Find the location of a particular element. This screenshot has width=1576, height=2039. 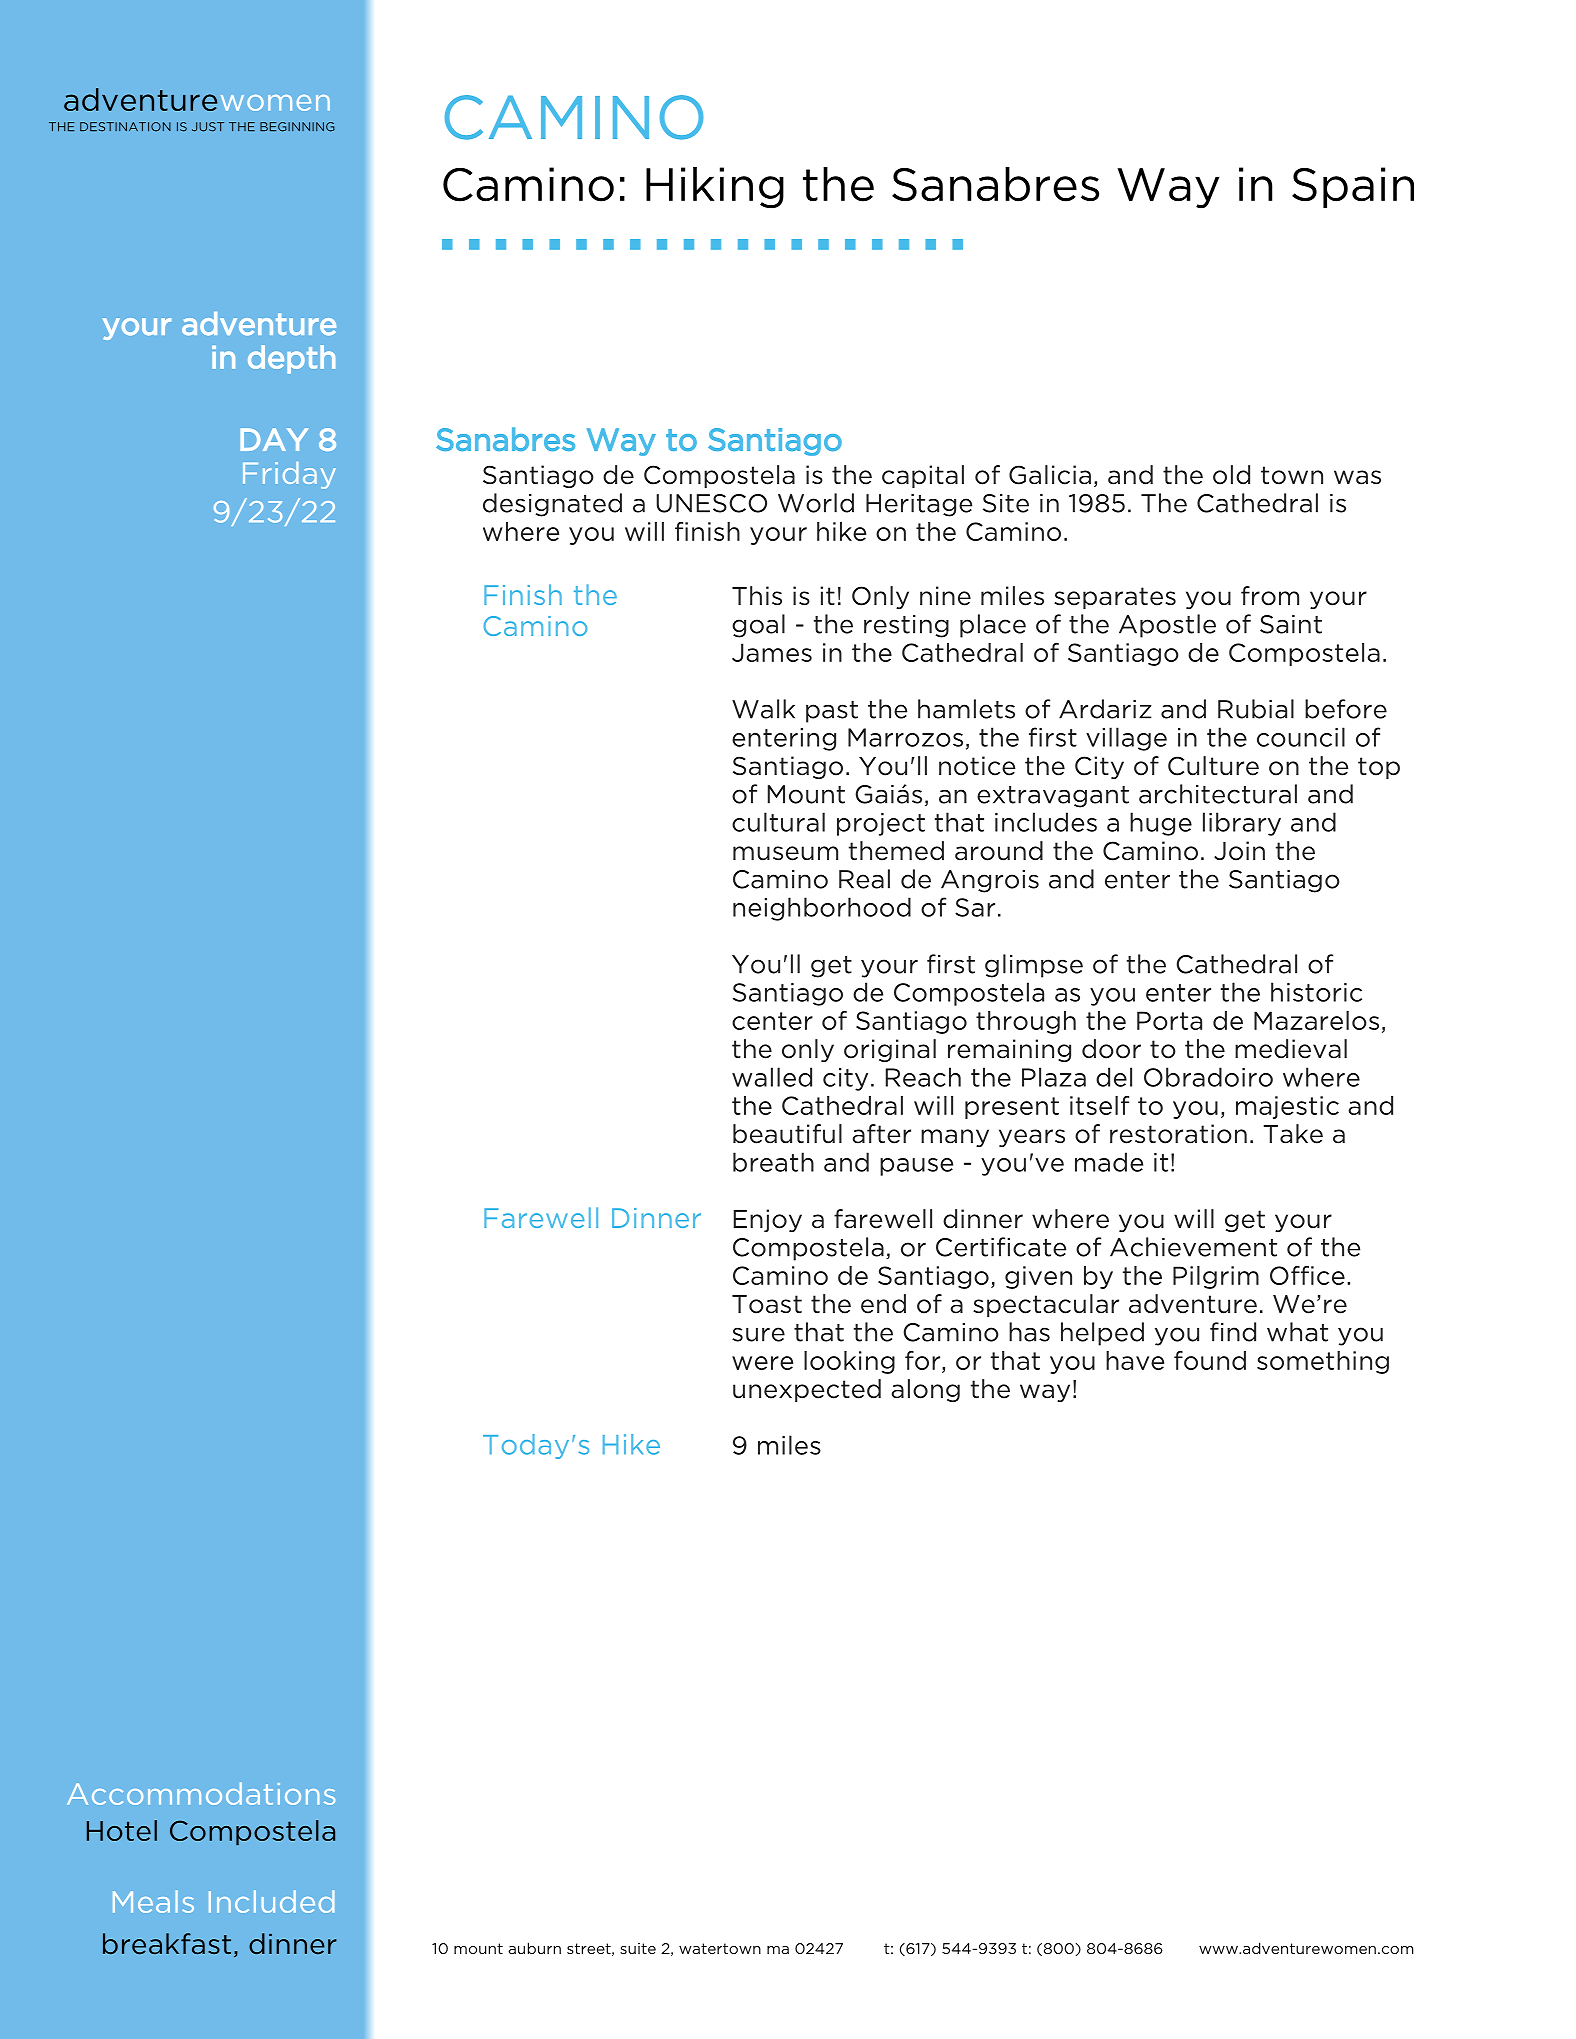

Hiking is located at coordinates (715, 188).
